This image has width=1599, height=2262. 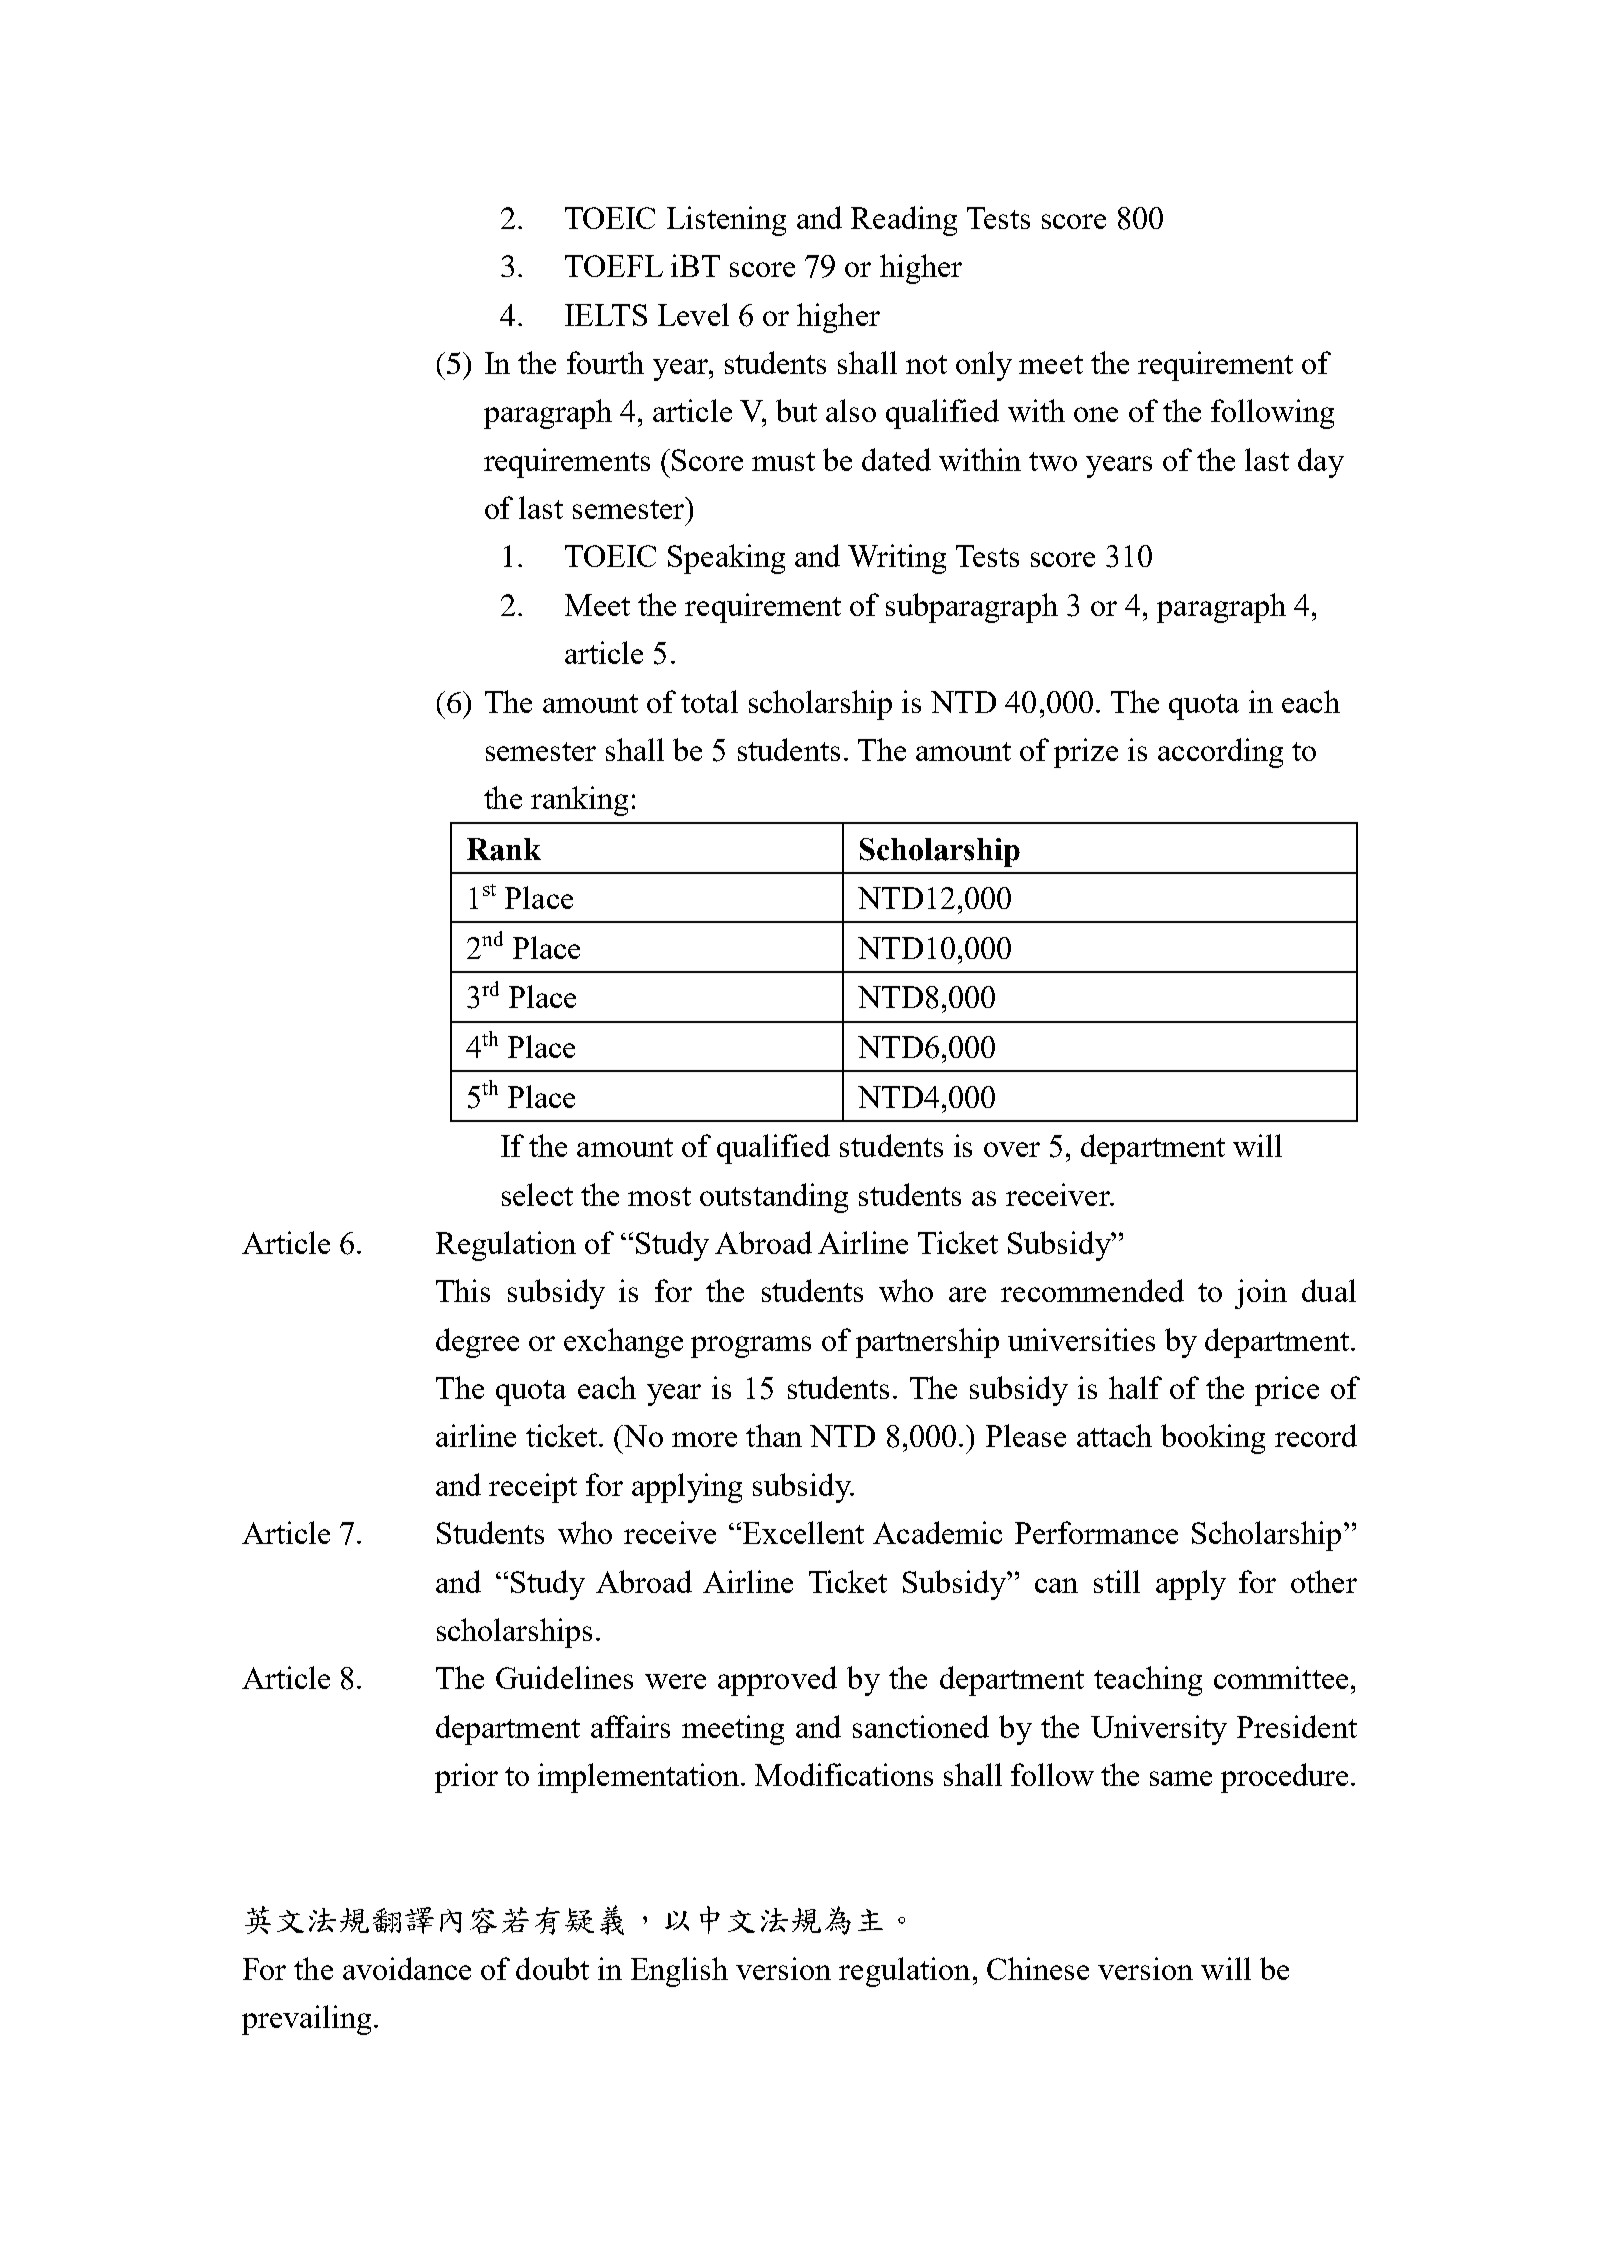 I want to click on prize, so click(x=1086, y=753).
